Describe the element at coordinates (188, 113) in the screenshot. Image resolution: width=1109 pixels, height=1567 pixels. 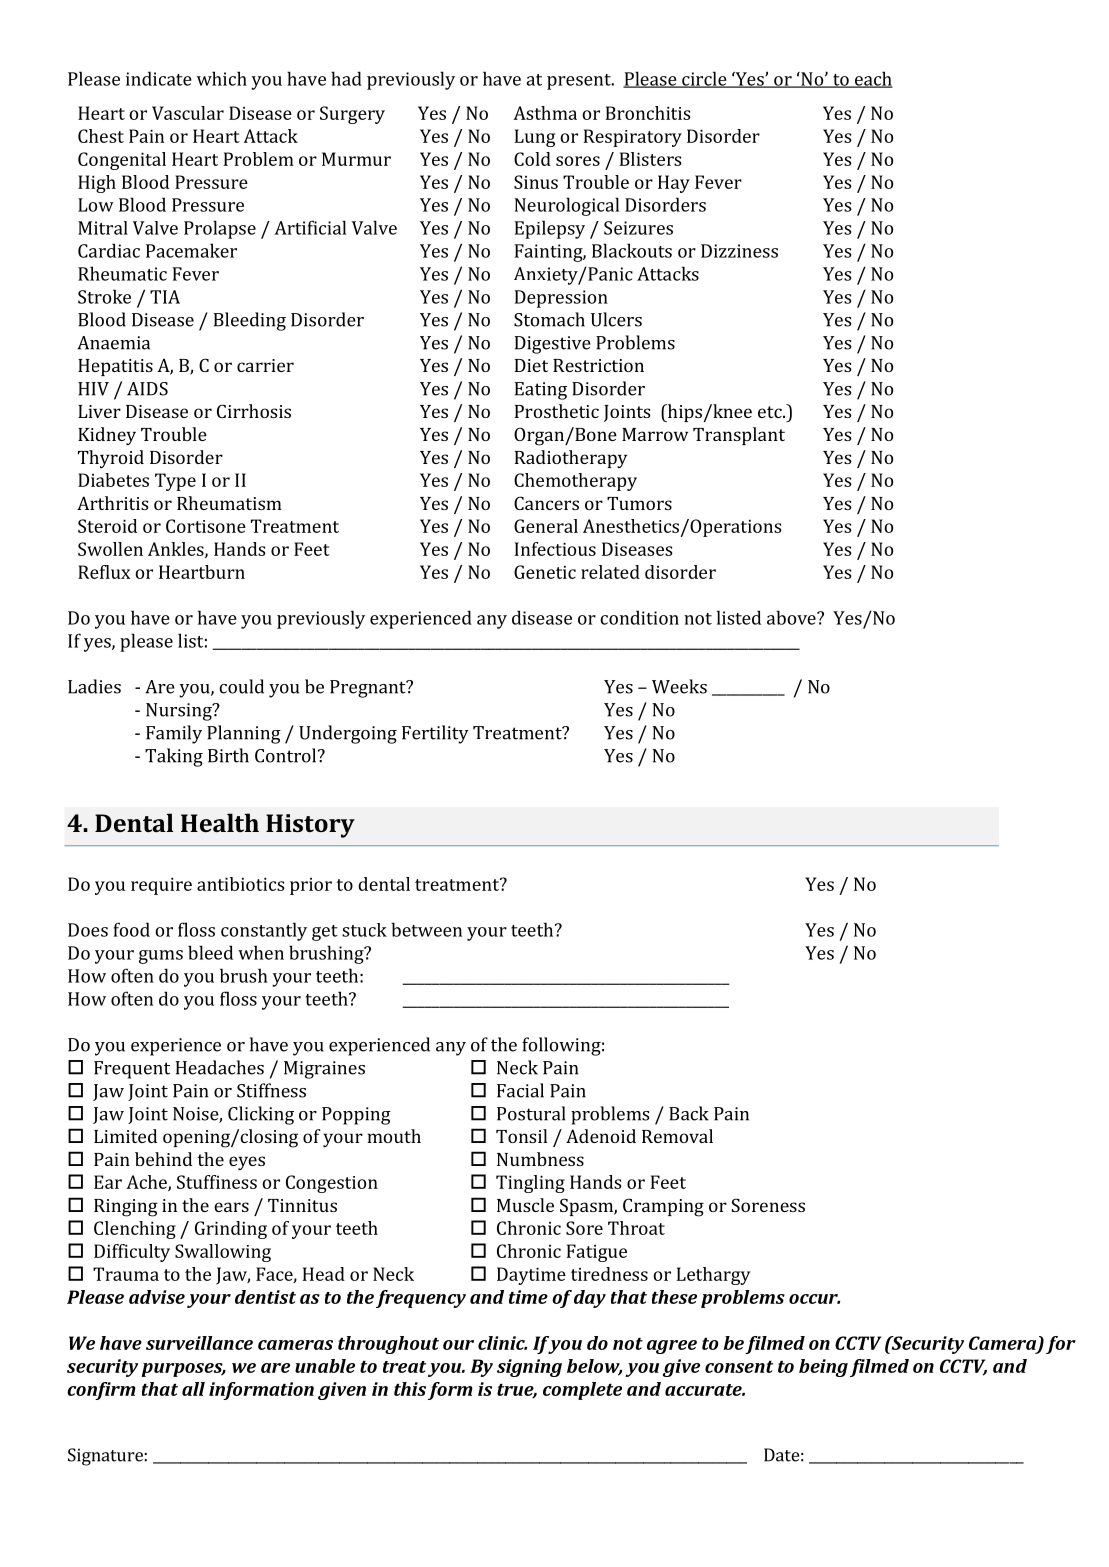
I see `Vascular` at that location.
